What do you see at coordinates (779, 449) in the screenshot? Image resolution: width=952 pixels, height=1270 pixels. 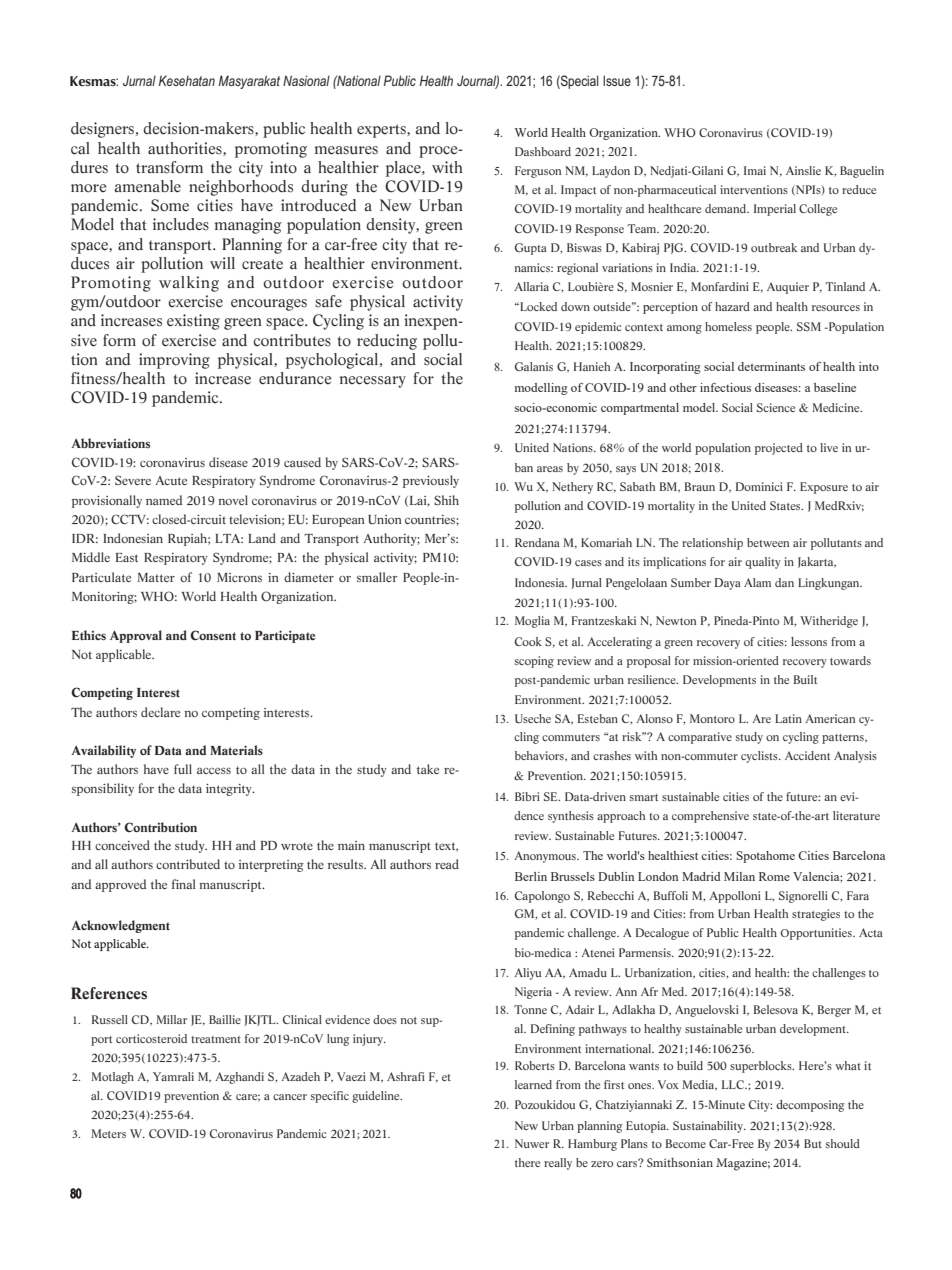 I see `projected` at bounding box center [779, 449].
